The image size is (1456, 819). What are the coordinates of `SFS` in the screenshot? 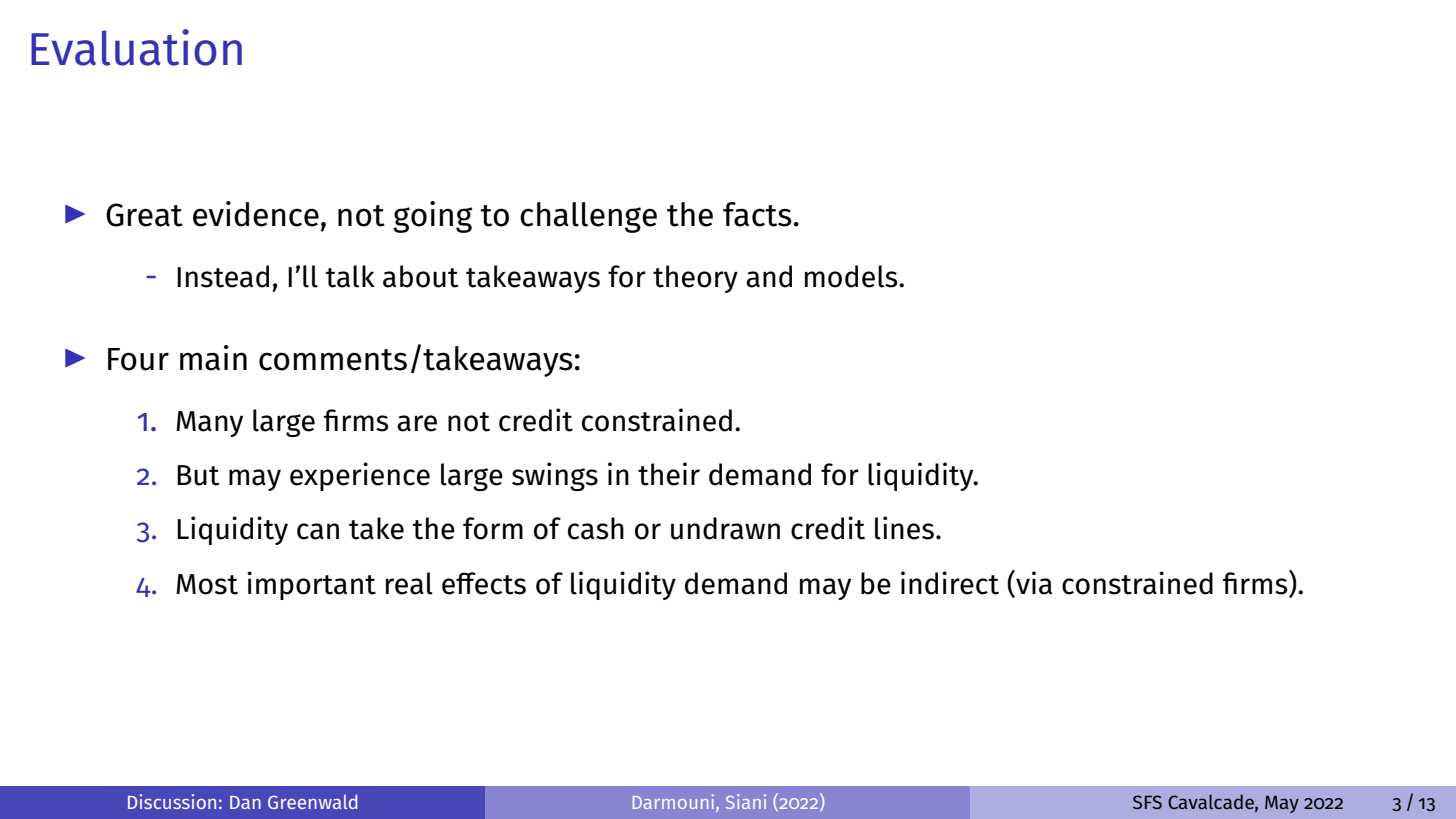 It's located at (1147, 802).
